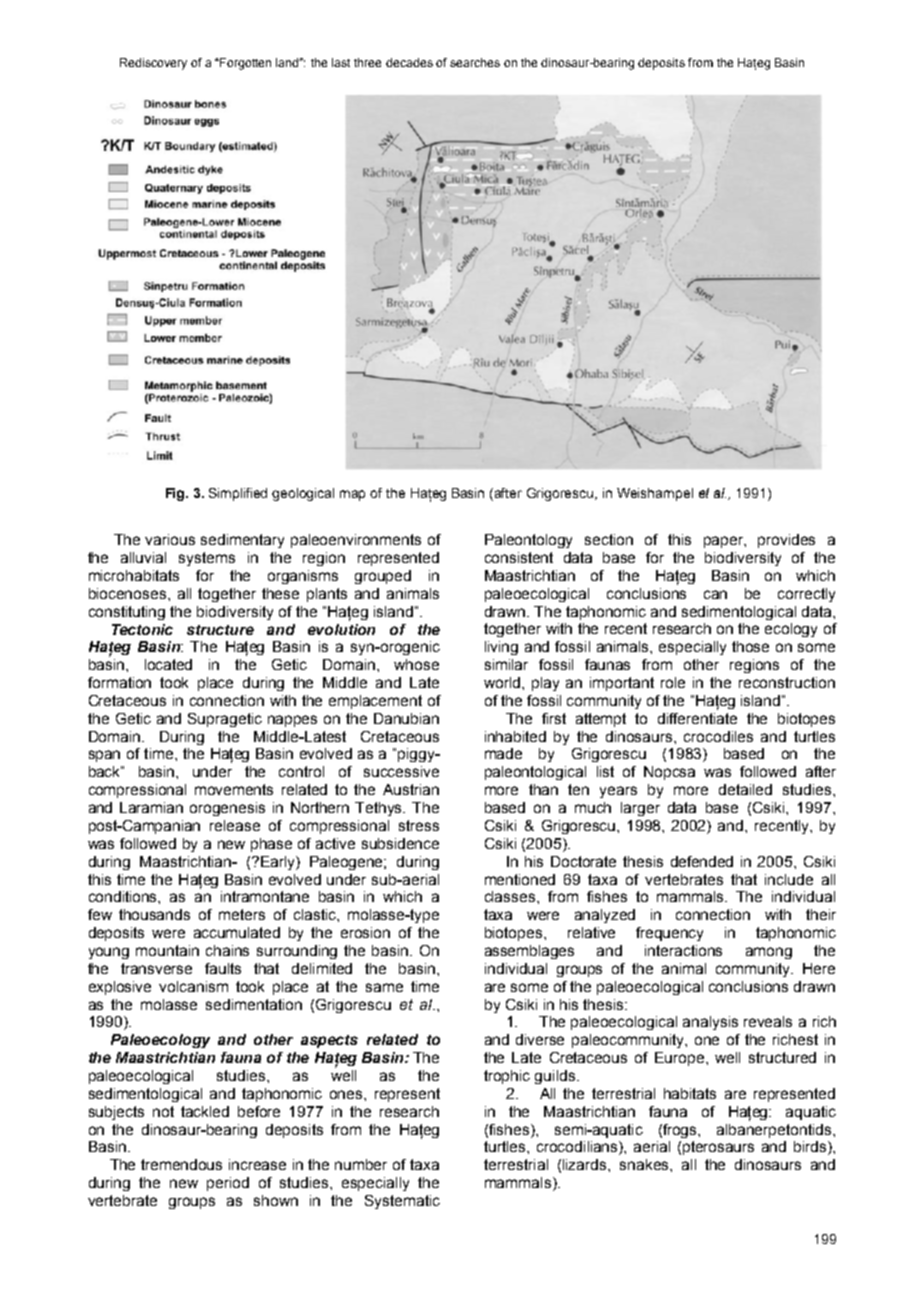 This screenshot has width=924, height=1308. I want to click on searches, so click(475, 62).
